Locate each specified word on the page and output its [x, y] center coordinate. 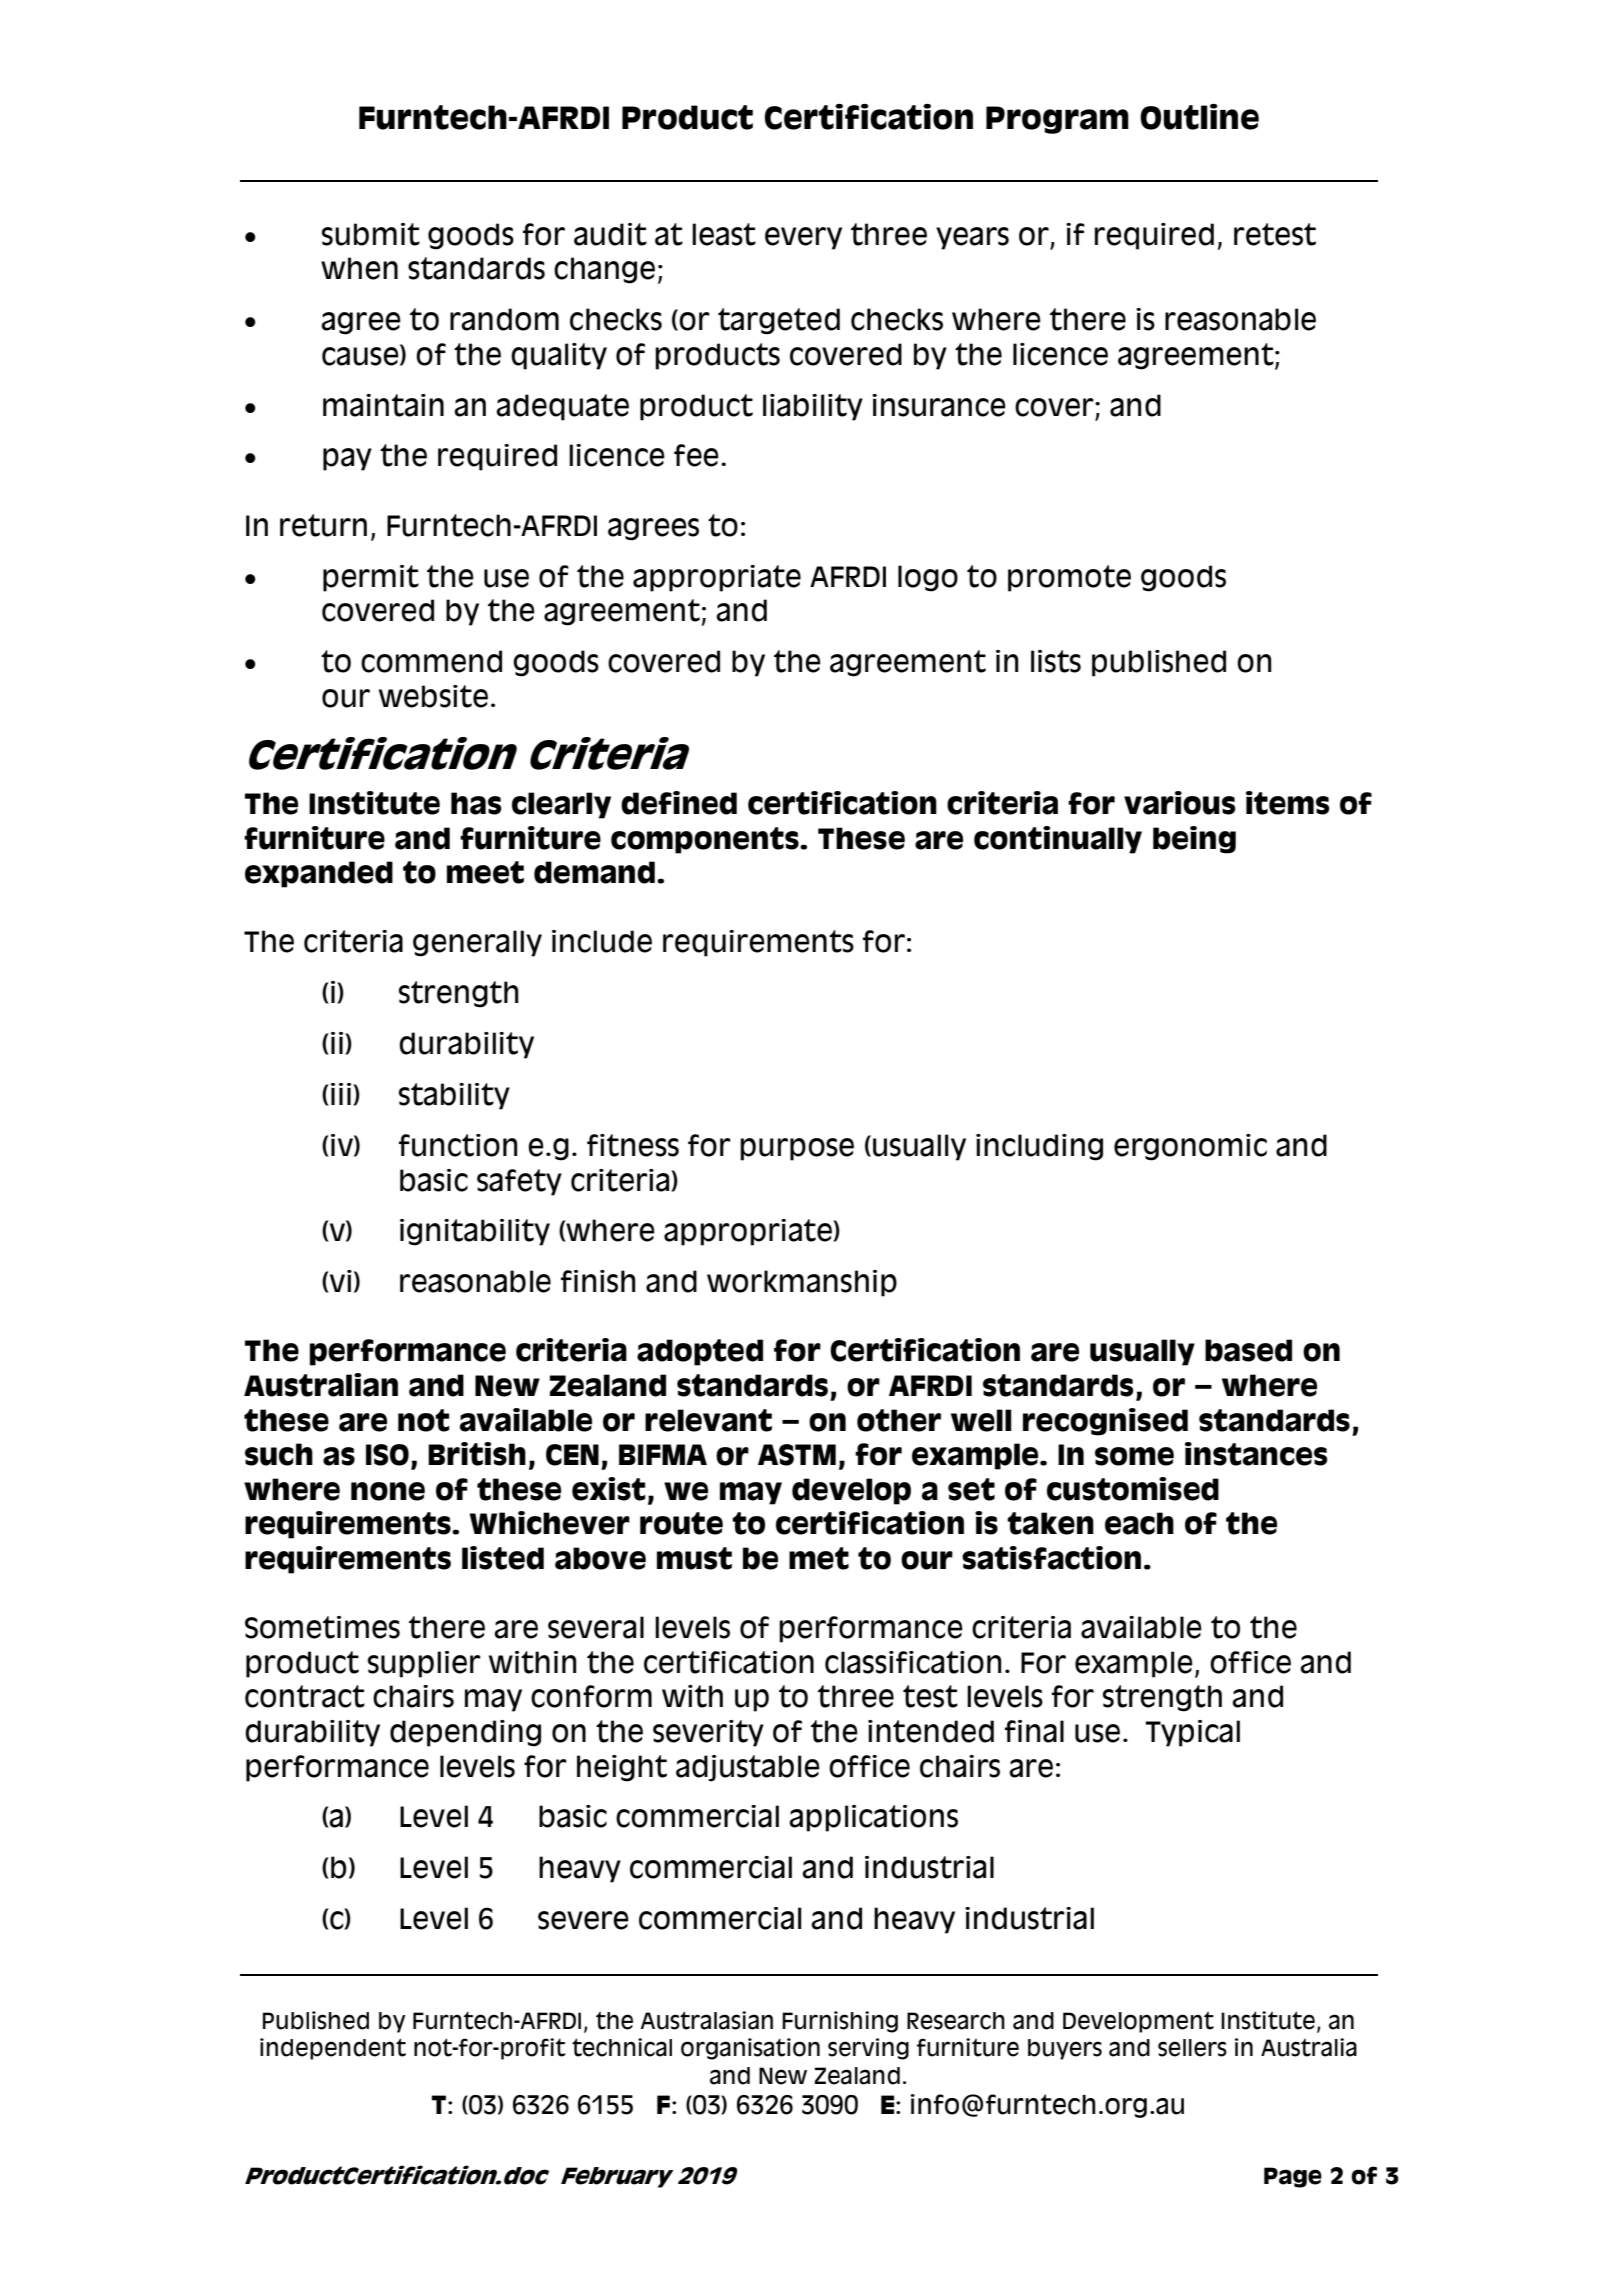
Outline [1199, 117]
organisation [750, 2049]
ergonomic [1190, 1147]
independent [333, 2049]
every [803, 238]
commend [431, 661]
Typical [1192, 1733]
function [458, 1145]
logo [928, 578]
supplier [424, 1664]
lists [1056, 661]
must [694, 1558]
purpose [797, 1149]
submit [371, 234]
